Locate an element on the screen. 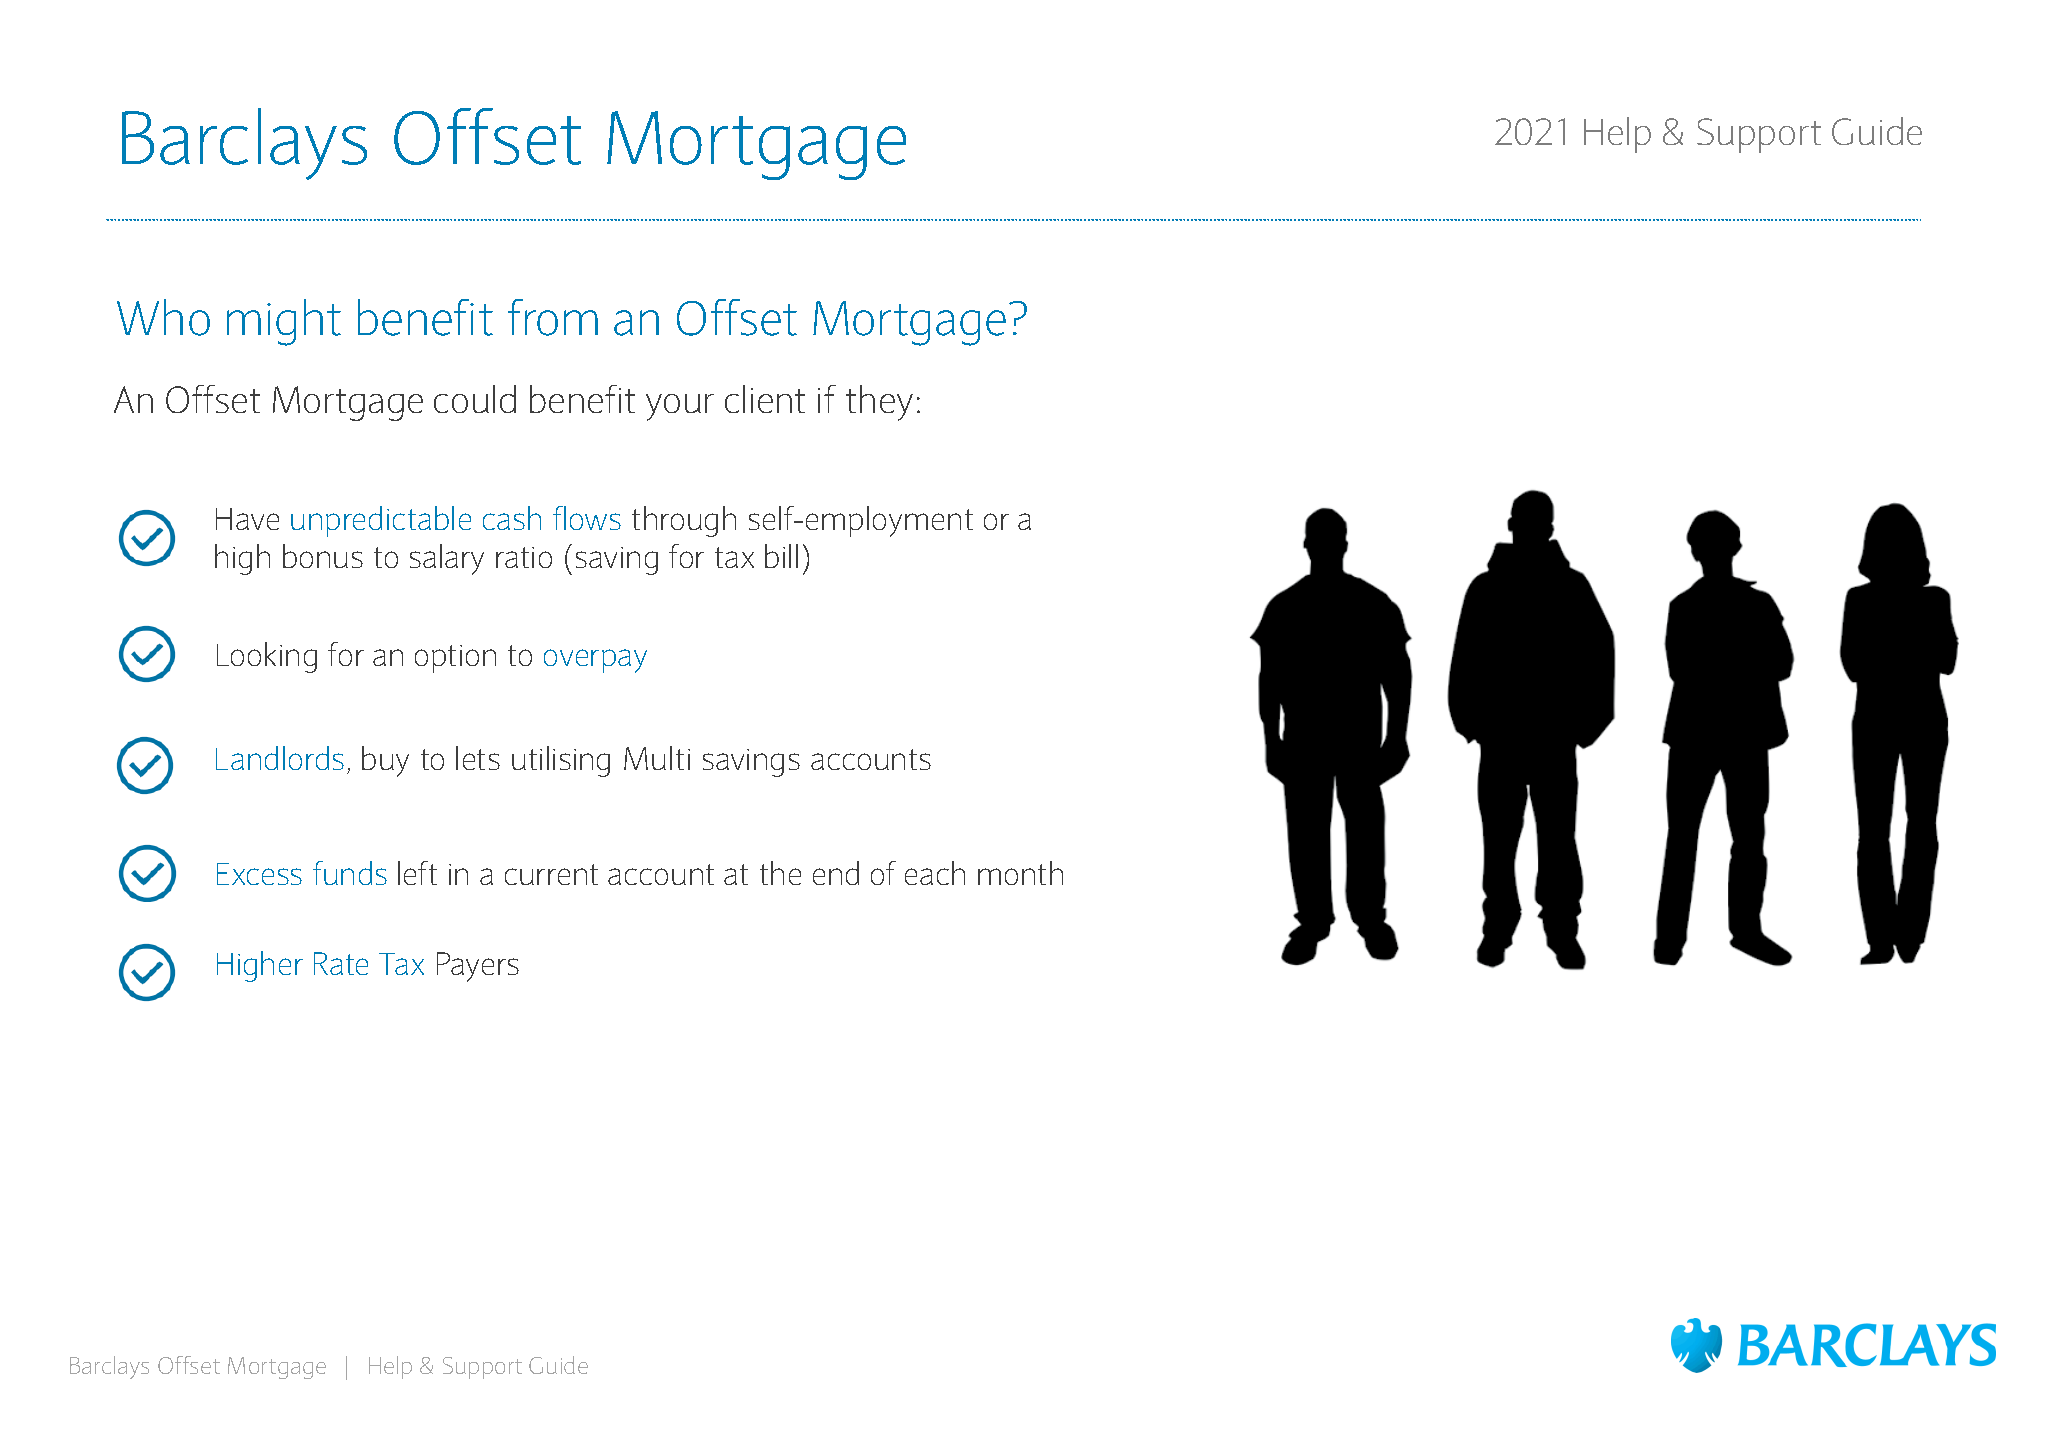 The height and width of the screenshot is (1432, 2068). Rate is located at coordinates (341, 963).
